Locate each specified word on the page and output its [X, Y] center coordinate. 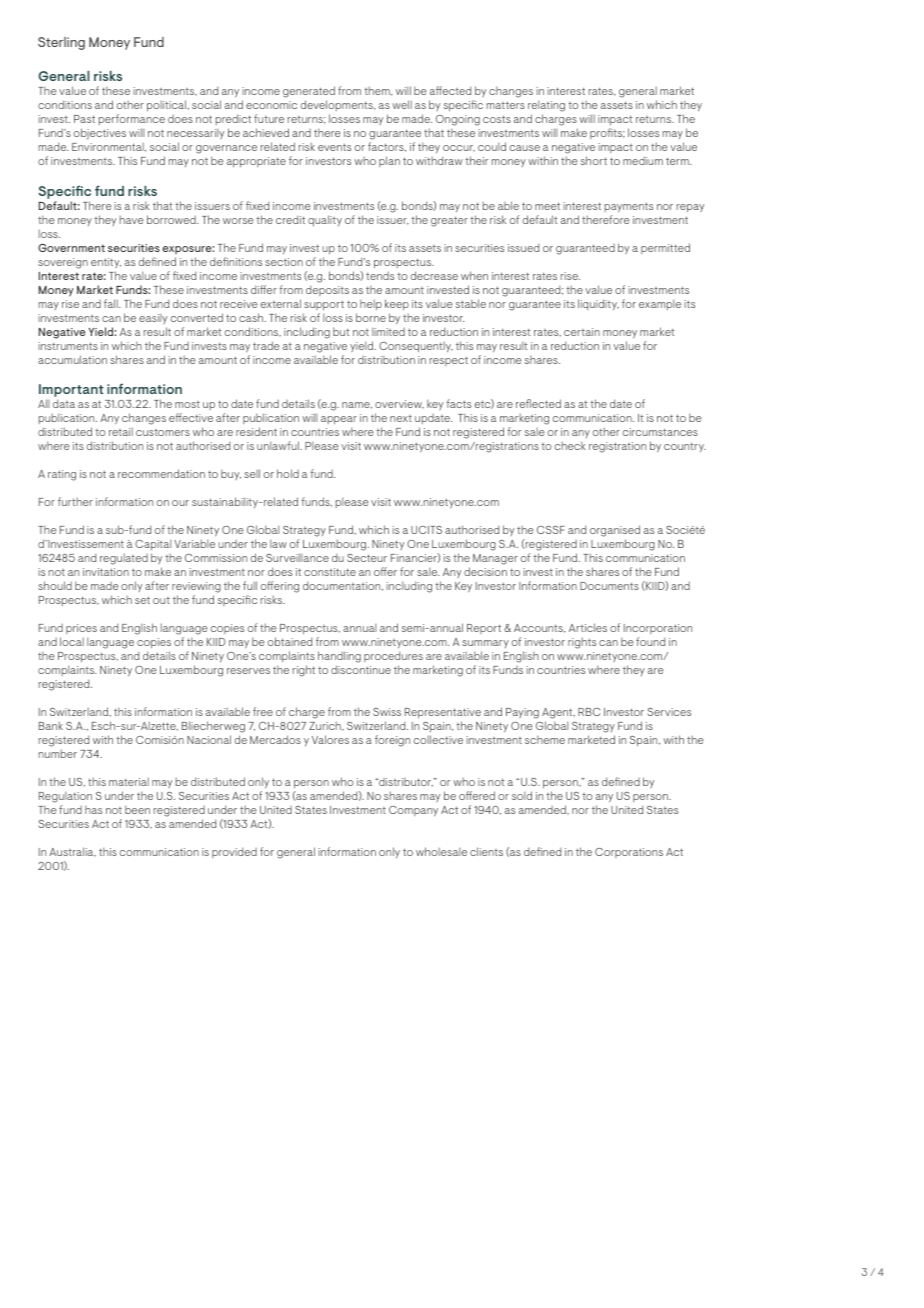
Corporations [629, 853]
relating [546, 108]
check [570, 446]
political [167, 105]
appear [339, 420]
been [137, 810]
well [402, 104]
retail [121, 432]
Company [413, 811]
